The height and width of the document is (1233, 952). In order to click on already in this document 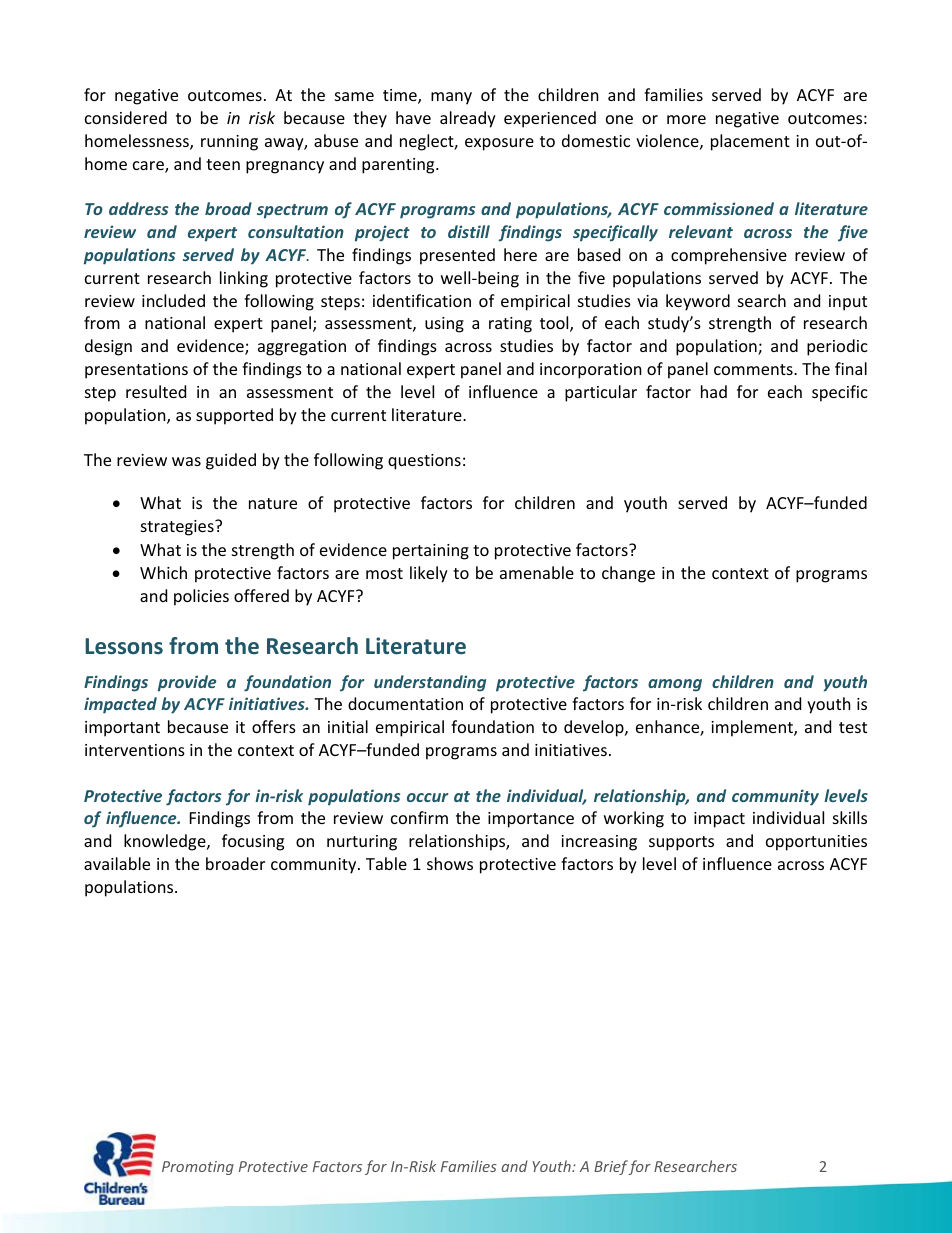, I will do `click(468, 119)`.
